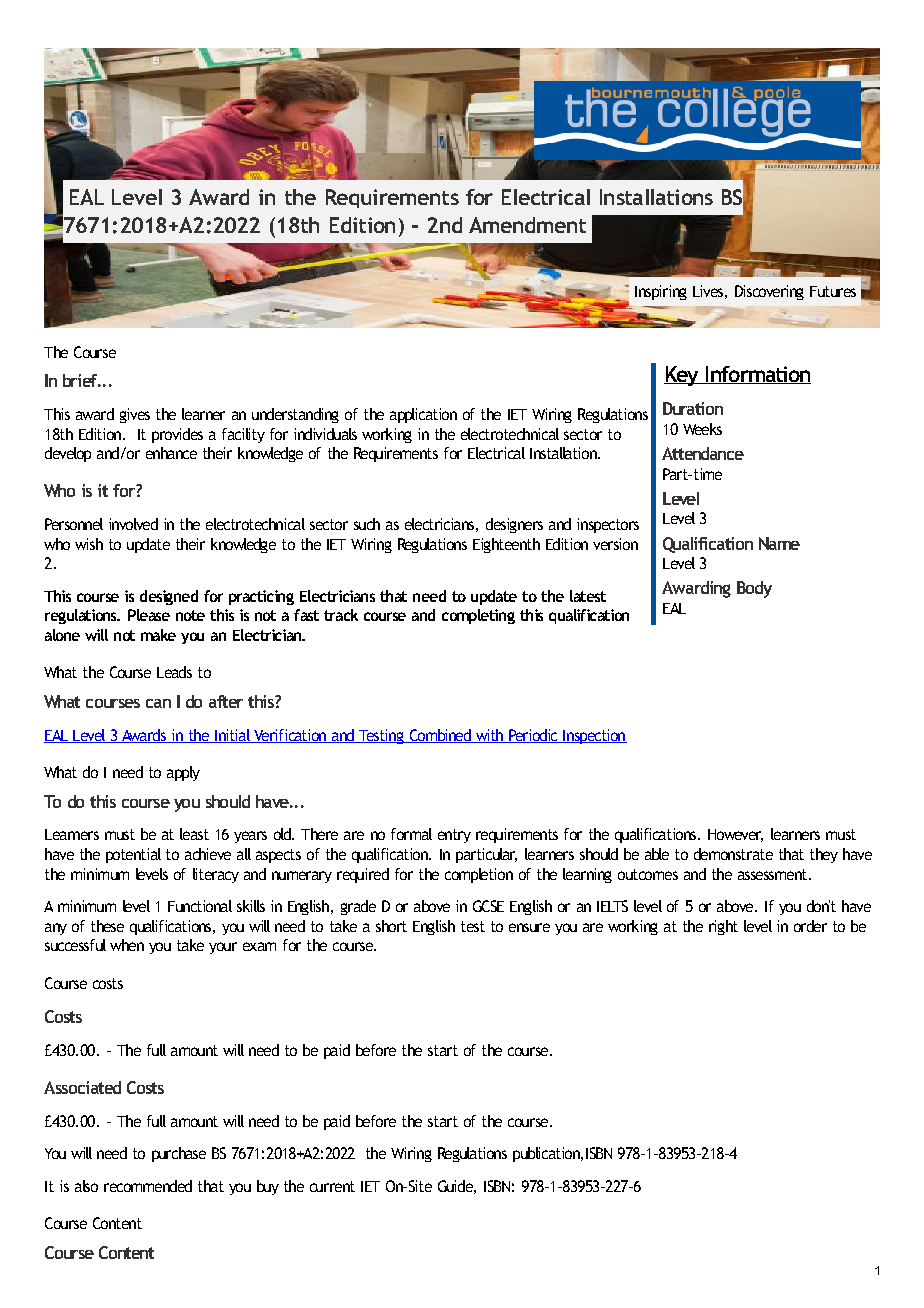 The width and height of the document is (924, 1308). What do you see at coordinates (527, 225) in the document?
I see `Amendment` at bounding box center [527, 225].
